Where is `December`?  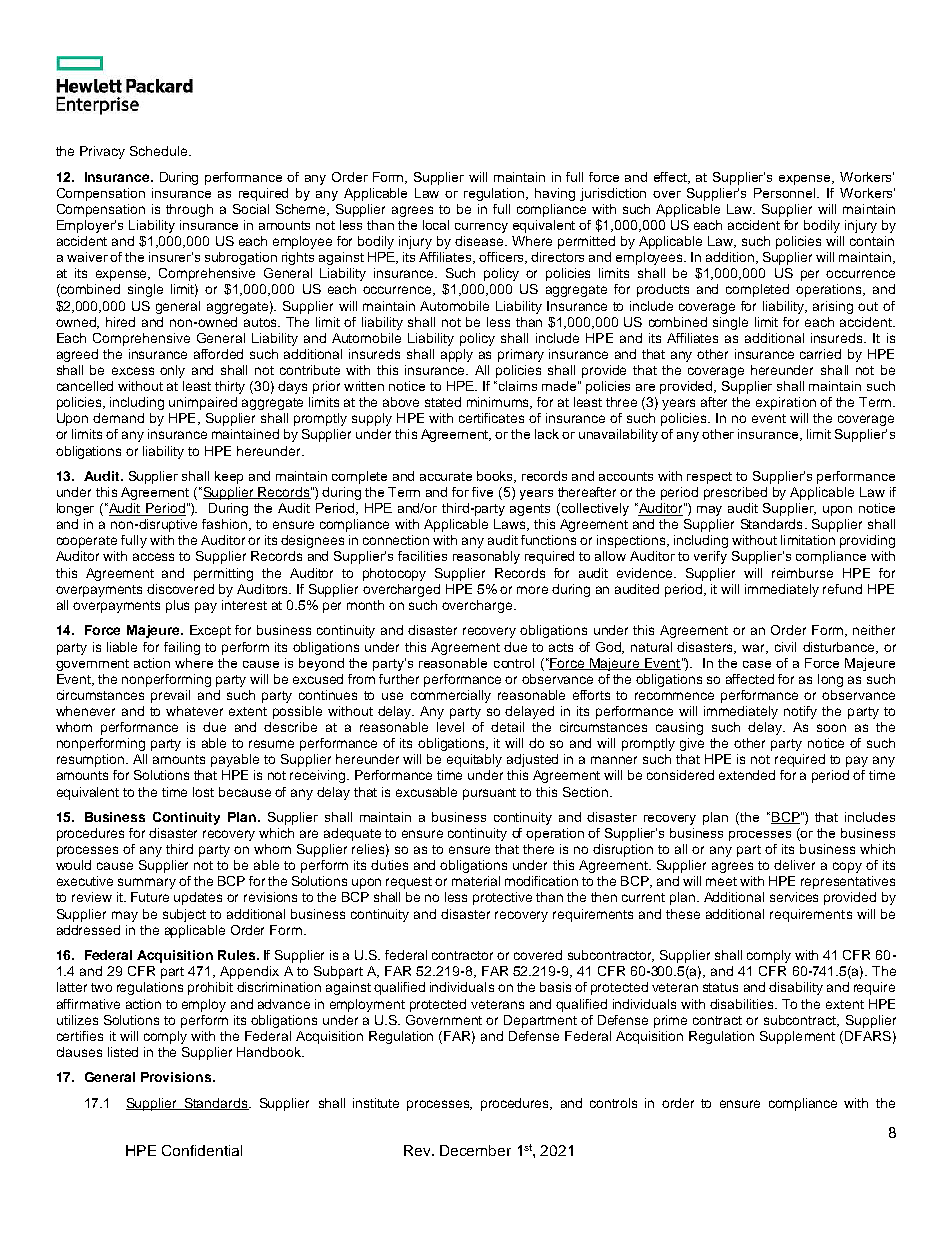
December is located at coordinates (475, 1150).
